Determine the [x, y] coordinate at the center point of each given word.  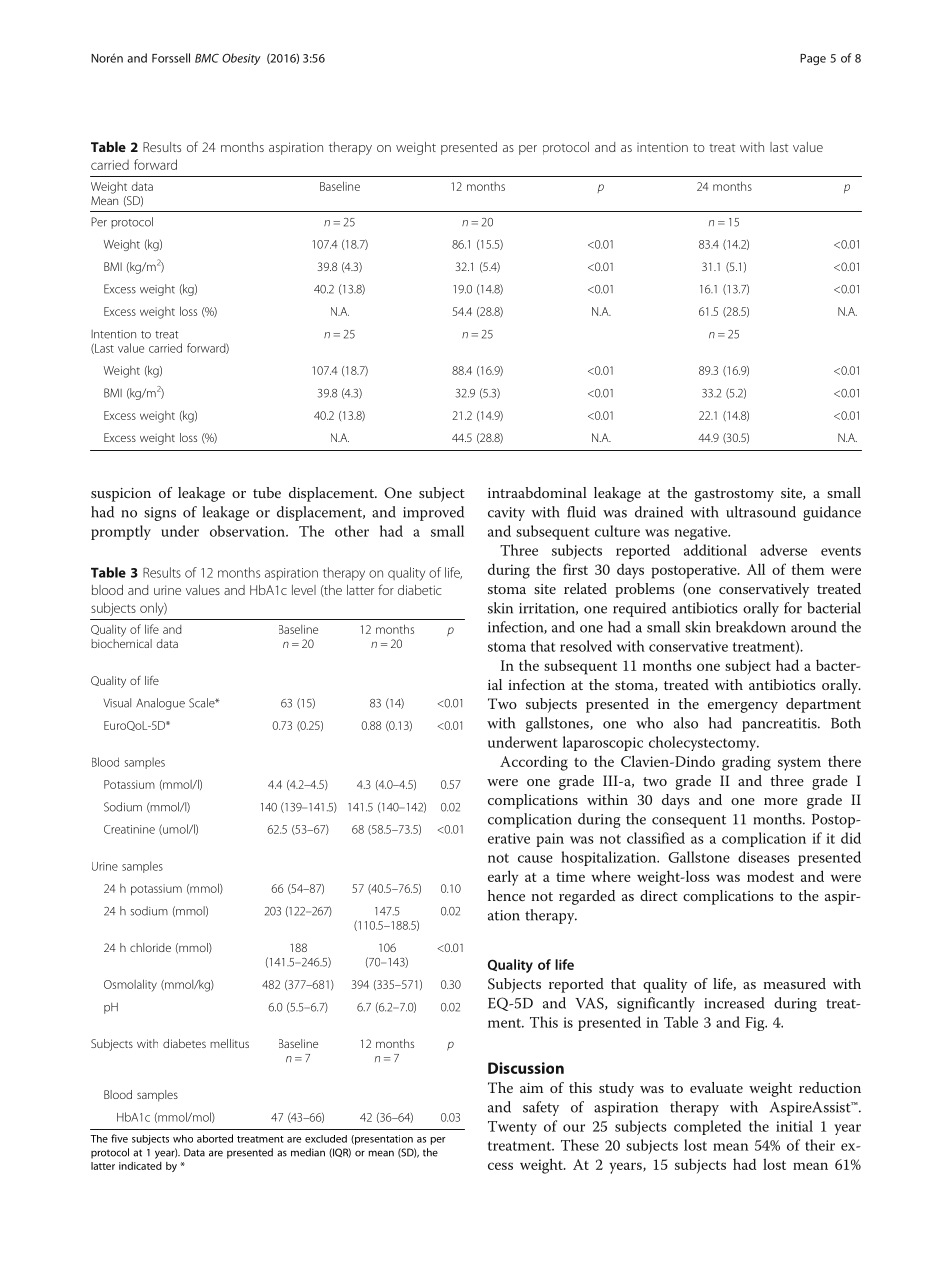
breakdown [751, 627]
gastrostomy [734, 495]
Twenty [512, 1128]
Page [813, 59]
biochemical [121, 643]
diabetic [420, 590]
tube [267, 492]
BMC [207, 58]
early [503, 878]
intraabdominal [537, 492]
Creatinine [129, 829]
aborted [215, 1138]
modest [770, 876]
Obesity [241, 59]
